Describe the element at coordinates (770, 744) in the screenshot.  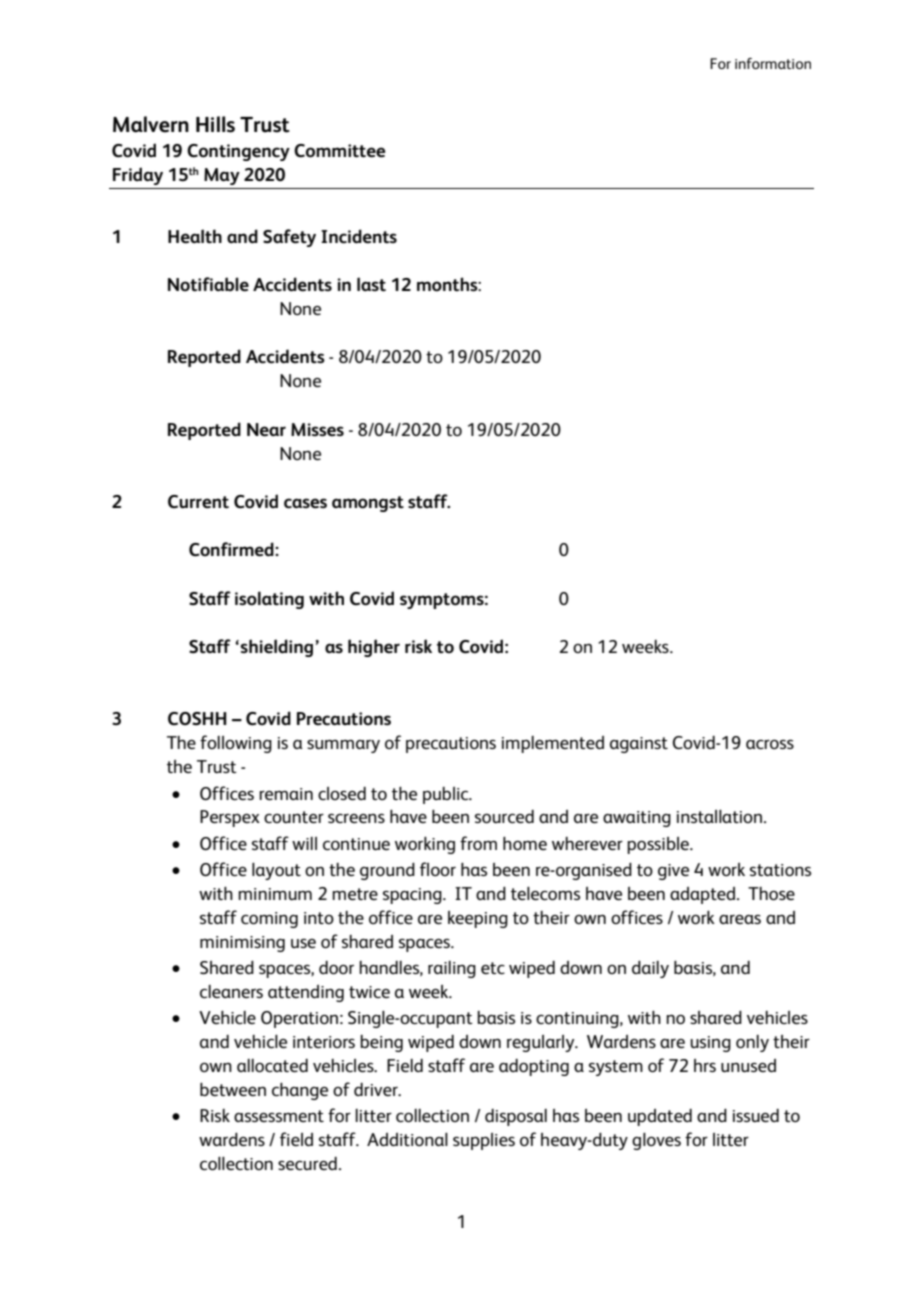
I see `across` at that location.
